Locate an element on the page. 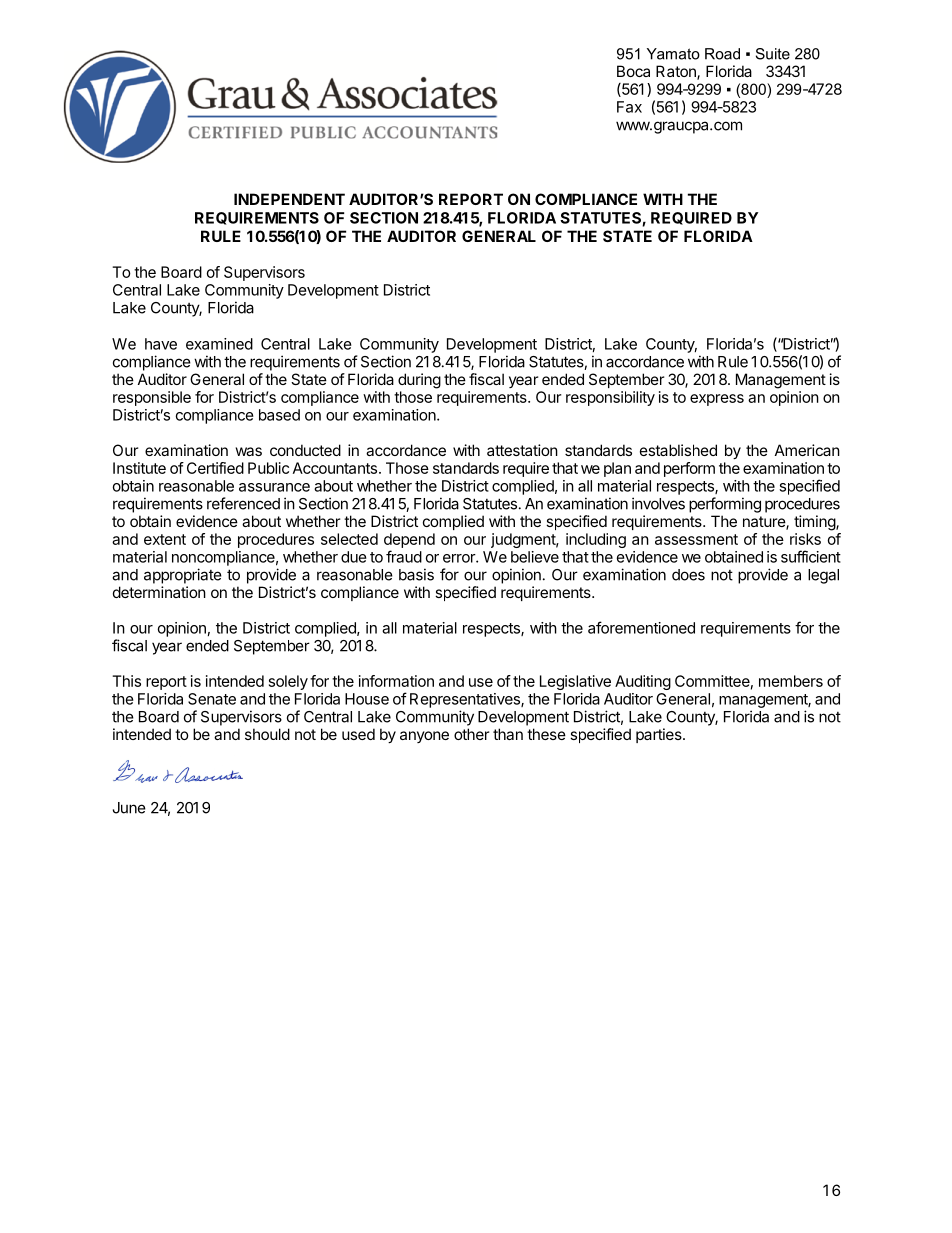 The height and width of the document is (1233, 952). parties is located at coordinates (660, 735).
